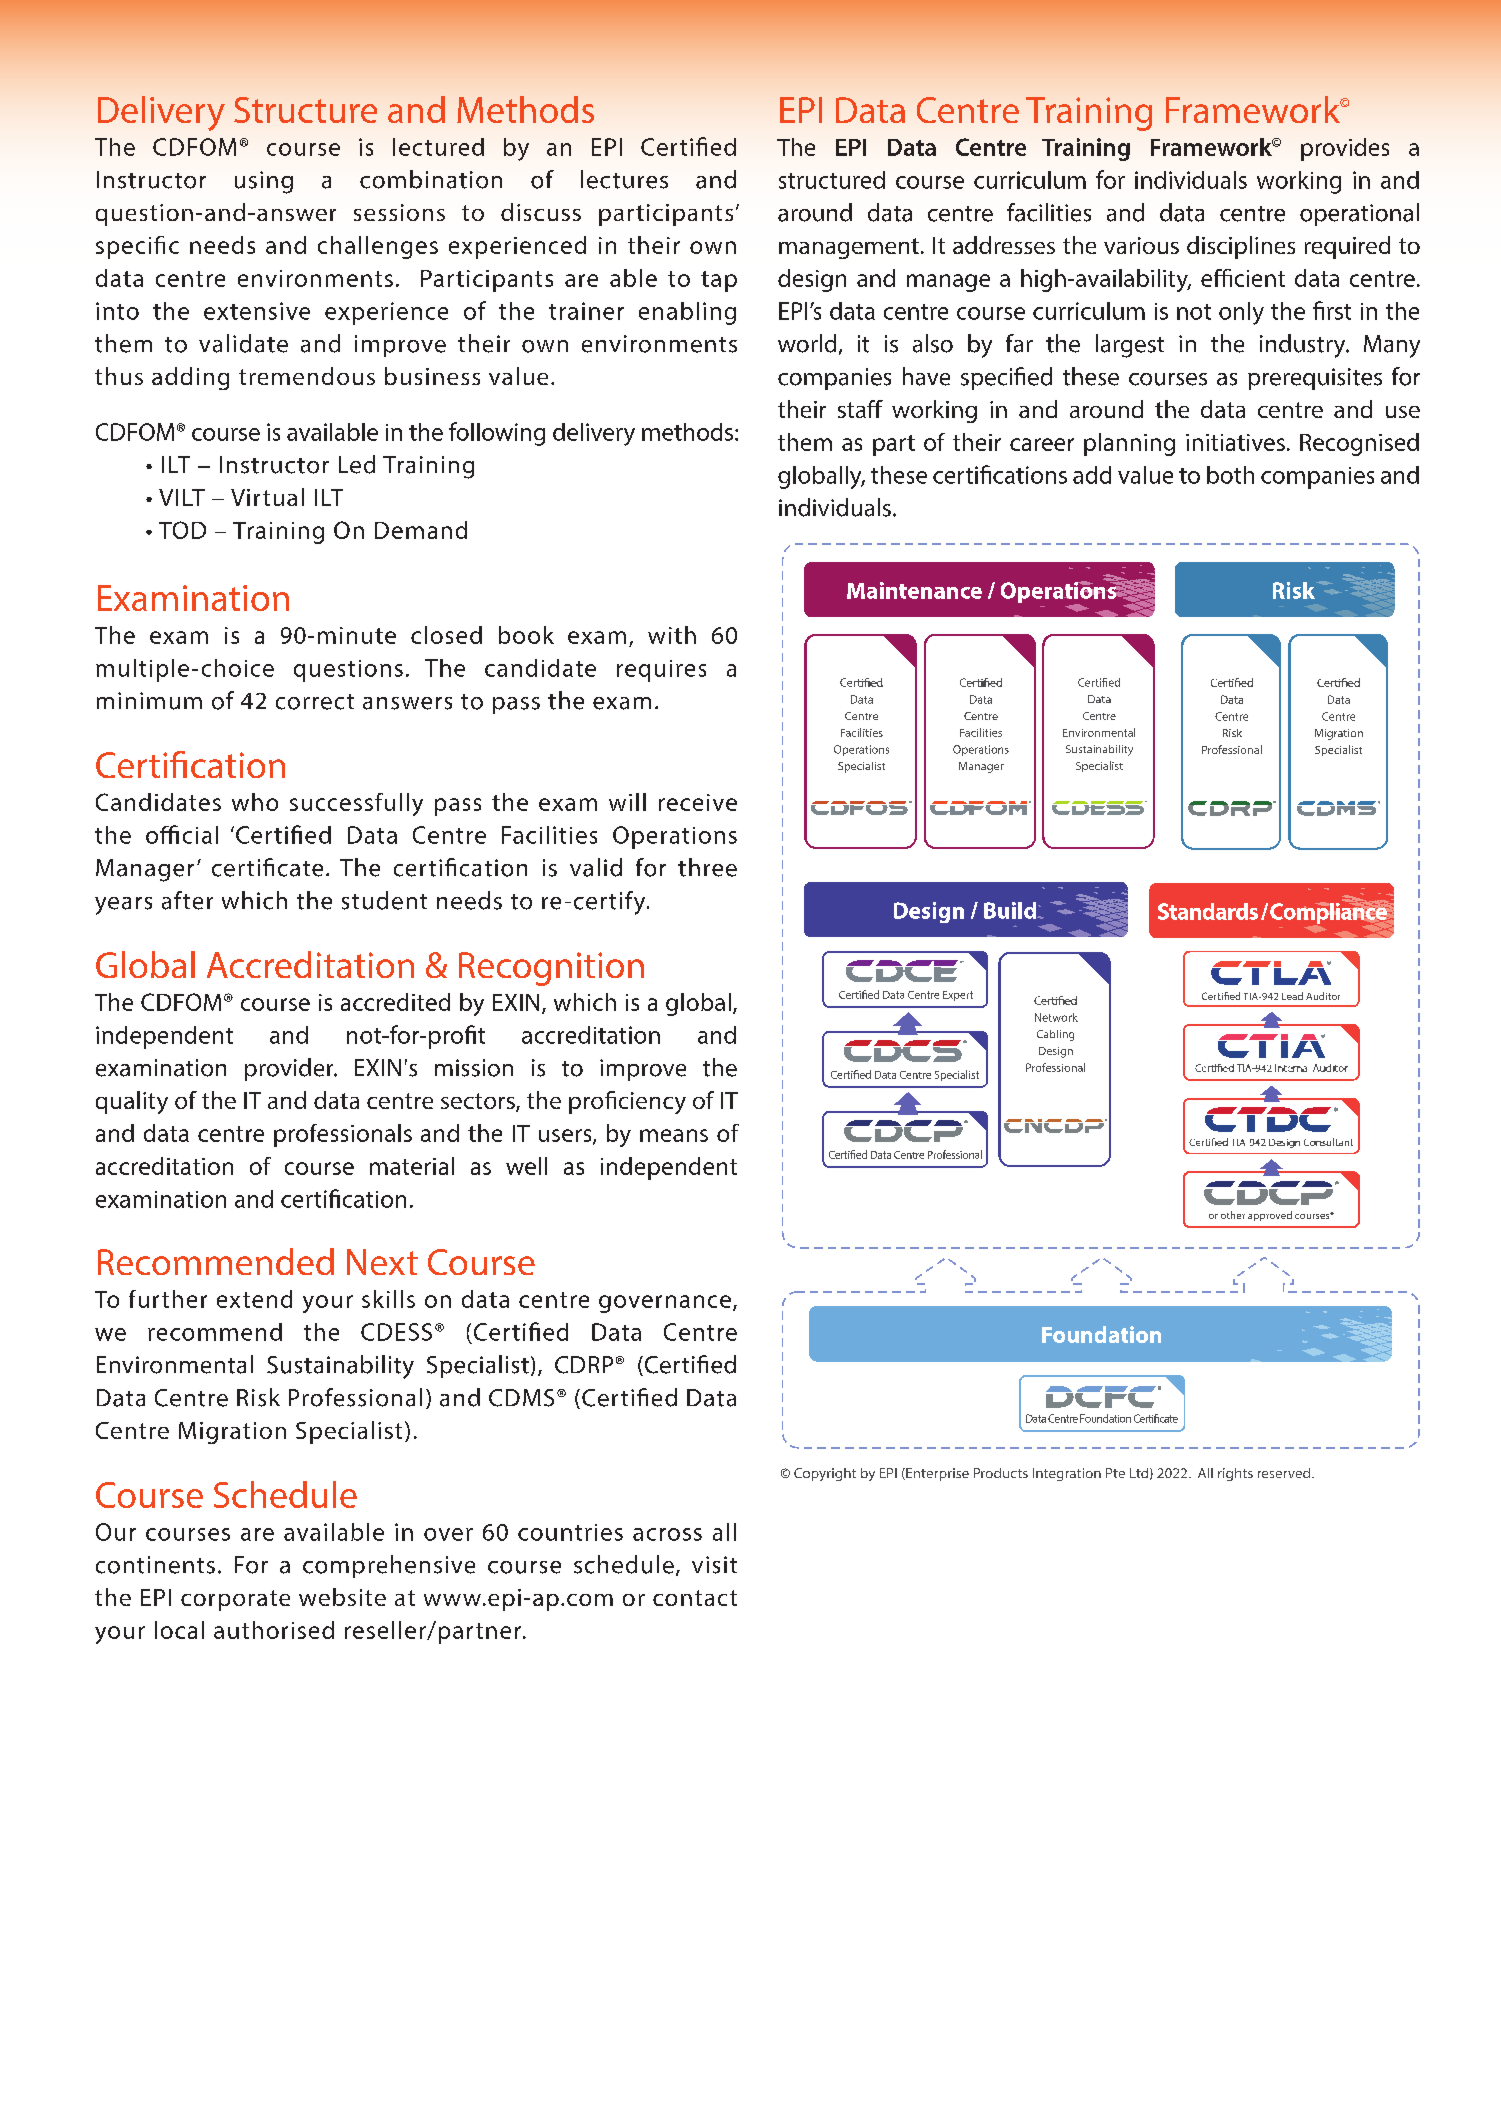 The height and width of the screenshot is (2123, 1501). I want to click on means, so click(674, 1135).
